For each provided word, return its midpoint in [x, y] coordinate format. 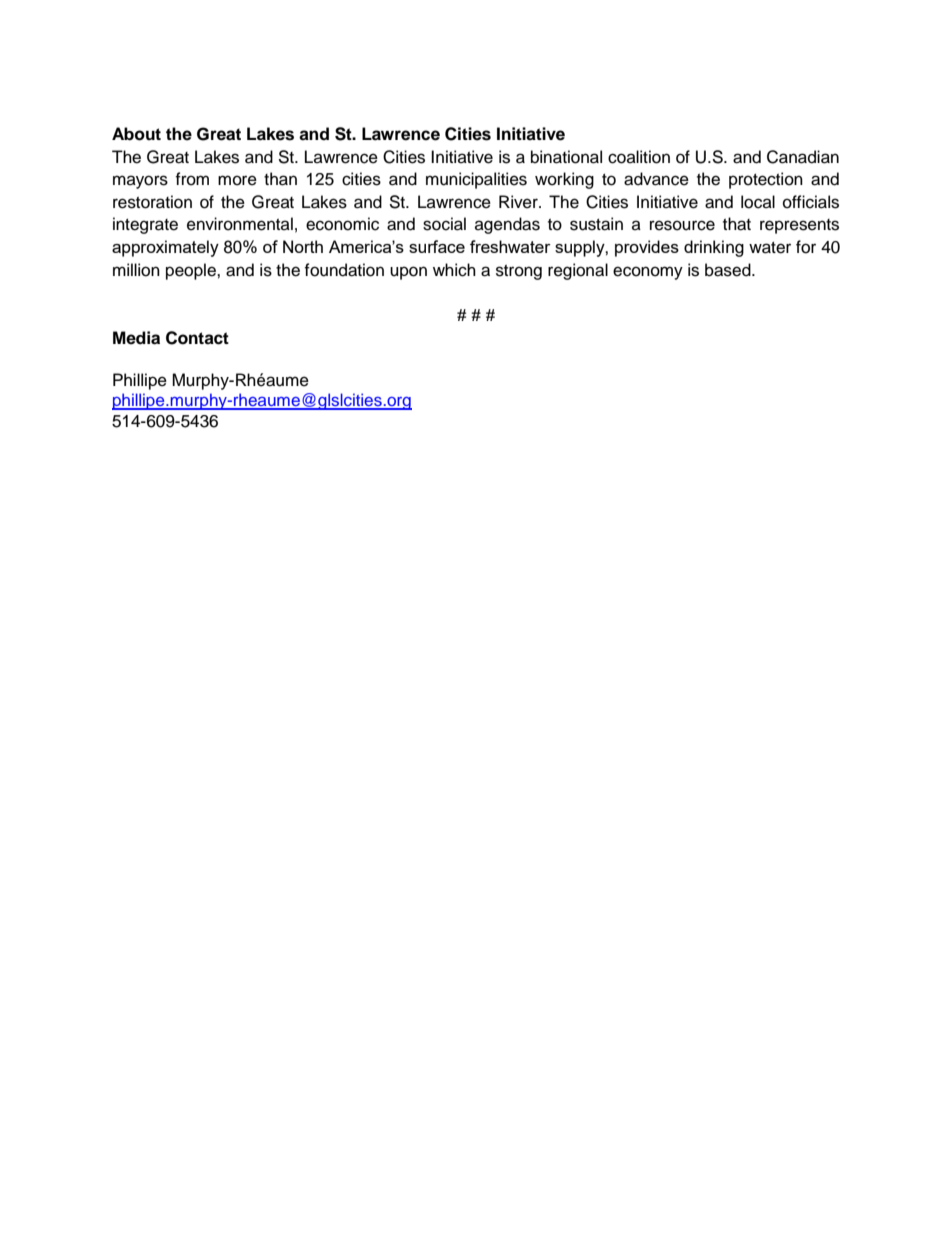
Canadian [803, 157]
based [729, 270]
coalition [639, 157]
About [136, 134]
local [758, 202]
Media [136, 338]
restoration [152, 202]
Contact [197, 338]
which [454, 270]
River [519, 202]
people [192, 271]
